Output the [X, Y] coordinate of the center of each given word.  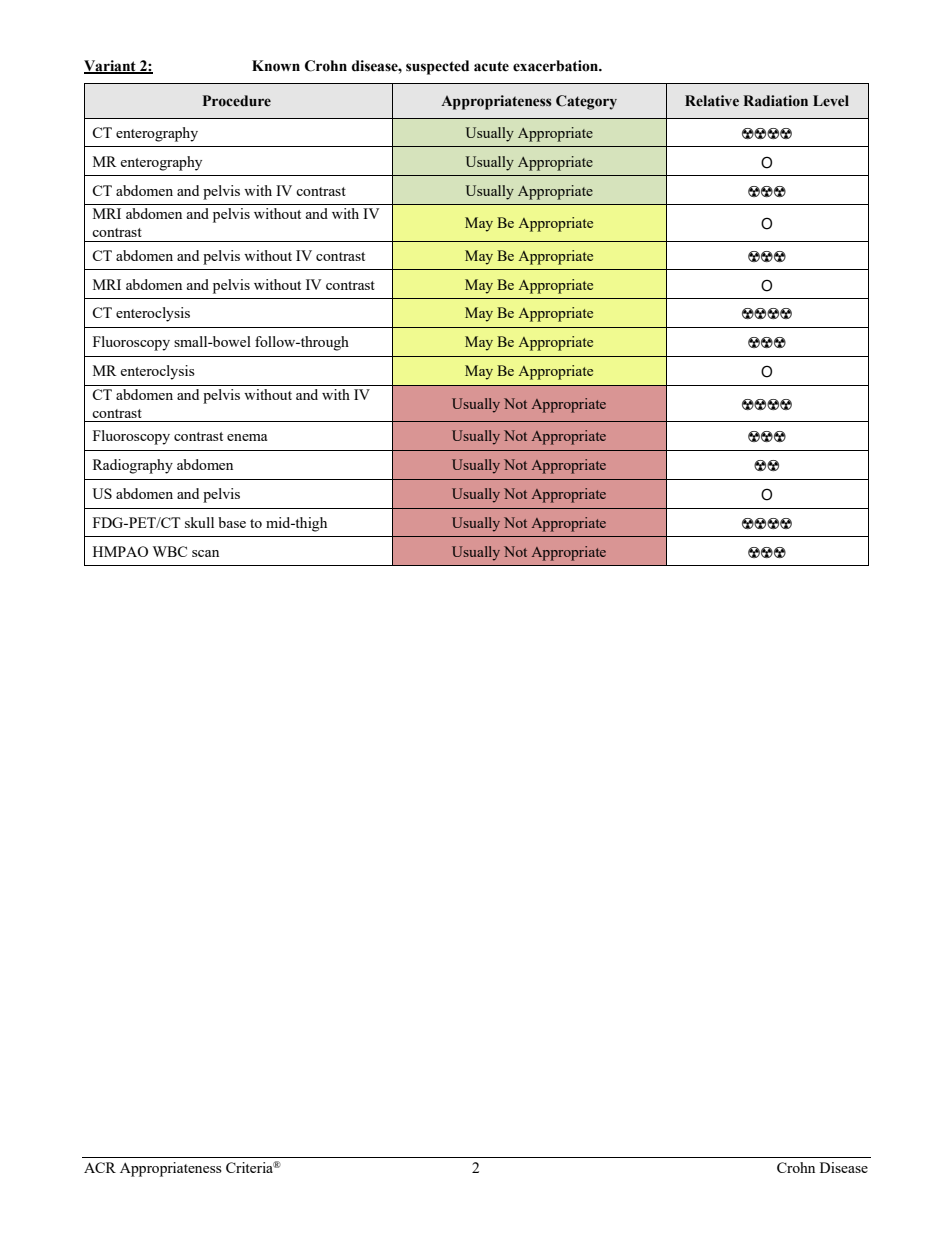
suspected [437, 67]
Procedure [237, 101]
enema [247, 437]
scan [205, 553]
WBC [169, 551]
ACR [100, 1167]
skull [199, 522]
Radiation [775, 101]
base [232, 522]
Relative [712, 101]
